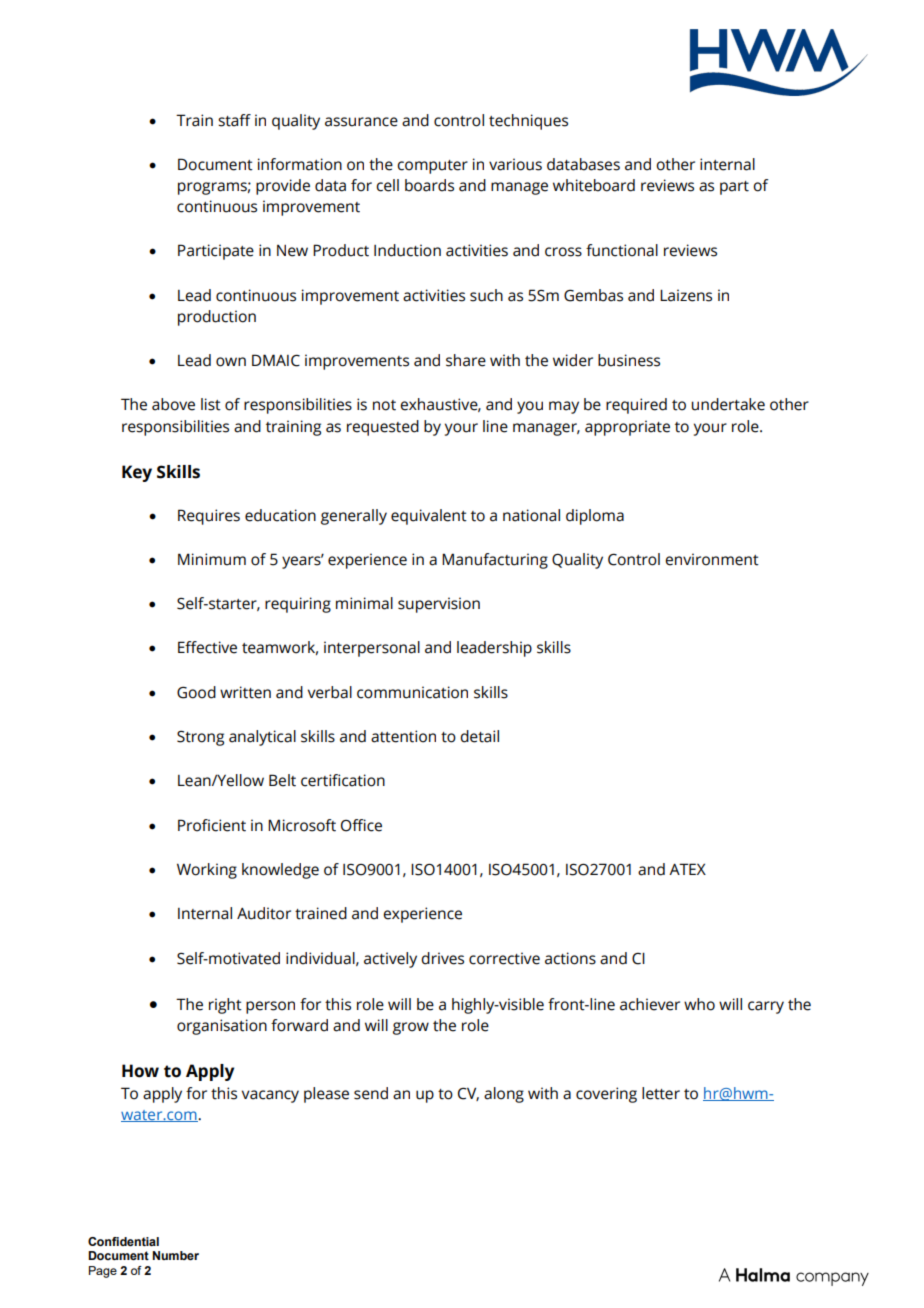  What do you see at coordinates (209, 517) in the screenshot?
I see `Requires` at bounding box center [209, 517].
